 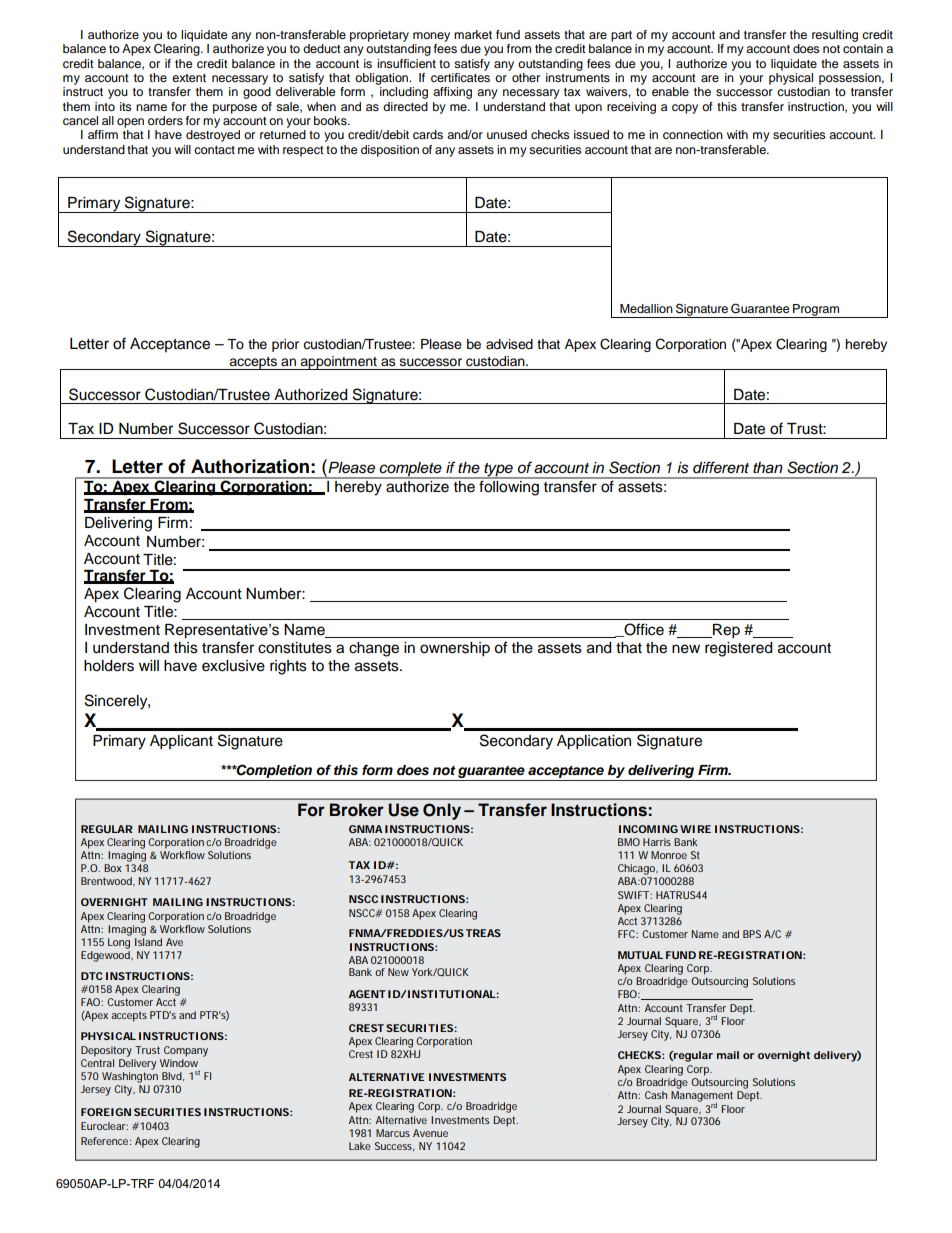 What do you see at coordinates (285, 345) in the screenshot?
I see `prior` at bounding box center [285, 345].
